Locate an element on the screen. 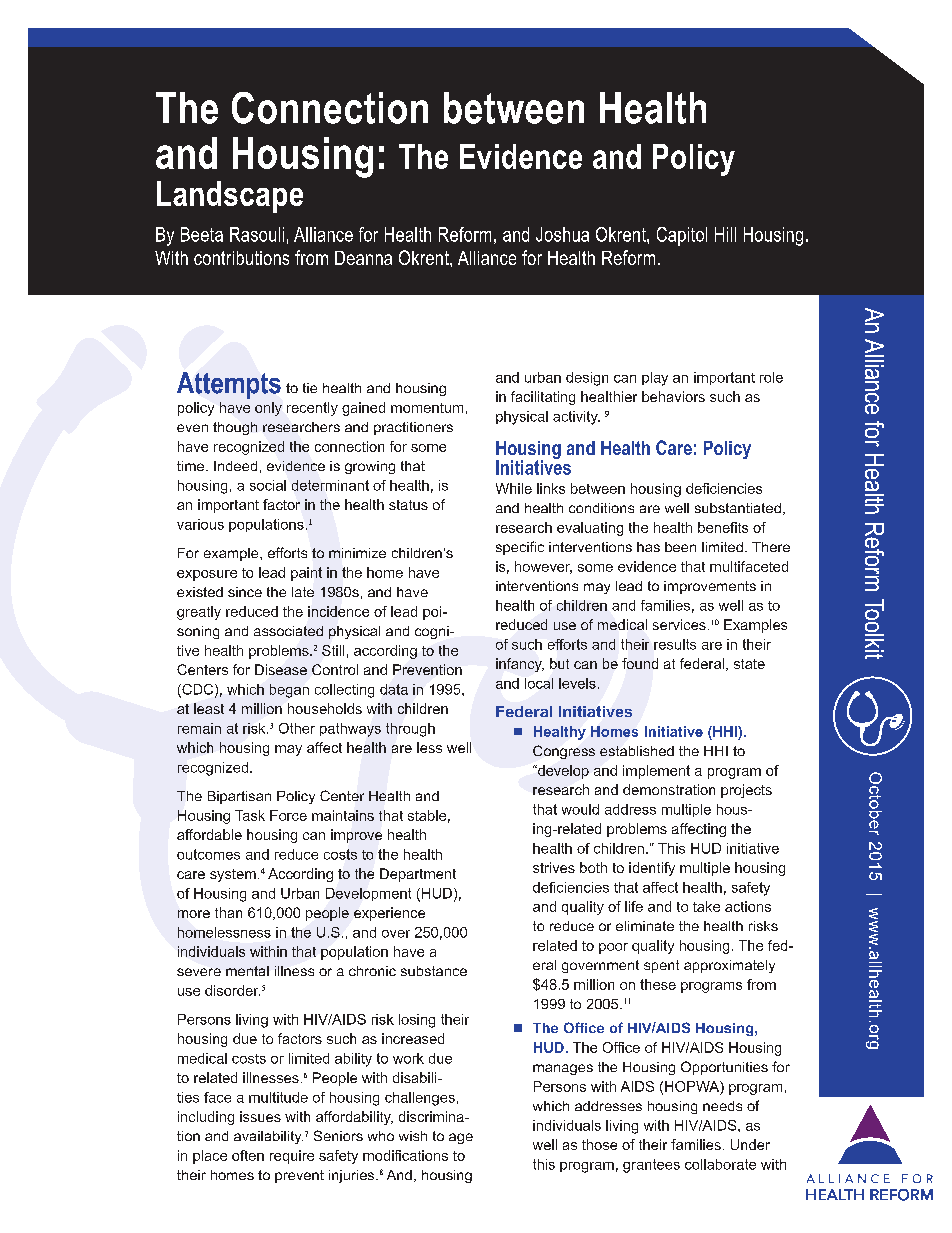 The width and height of the screenshot is (952, 1233). collaborate is located at coordinates (720, 1164).
